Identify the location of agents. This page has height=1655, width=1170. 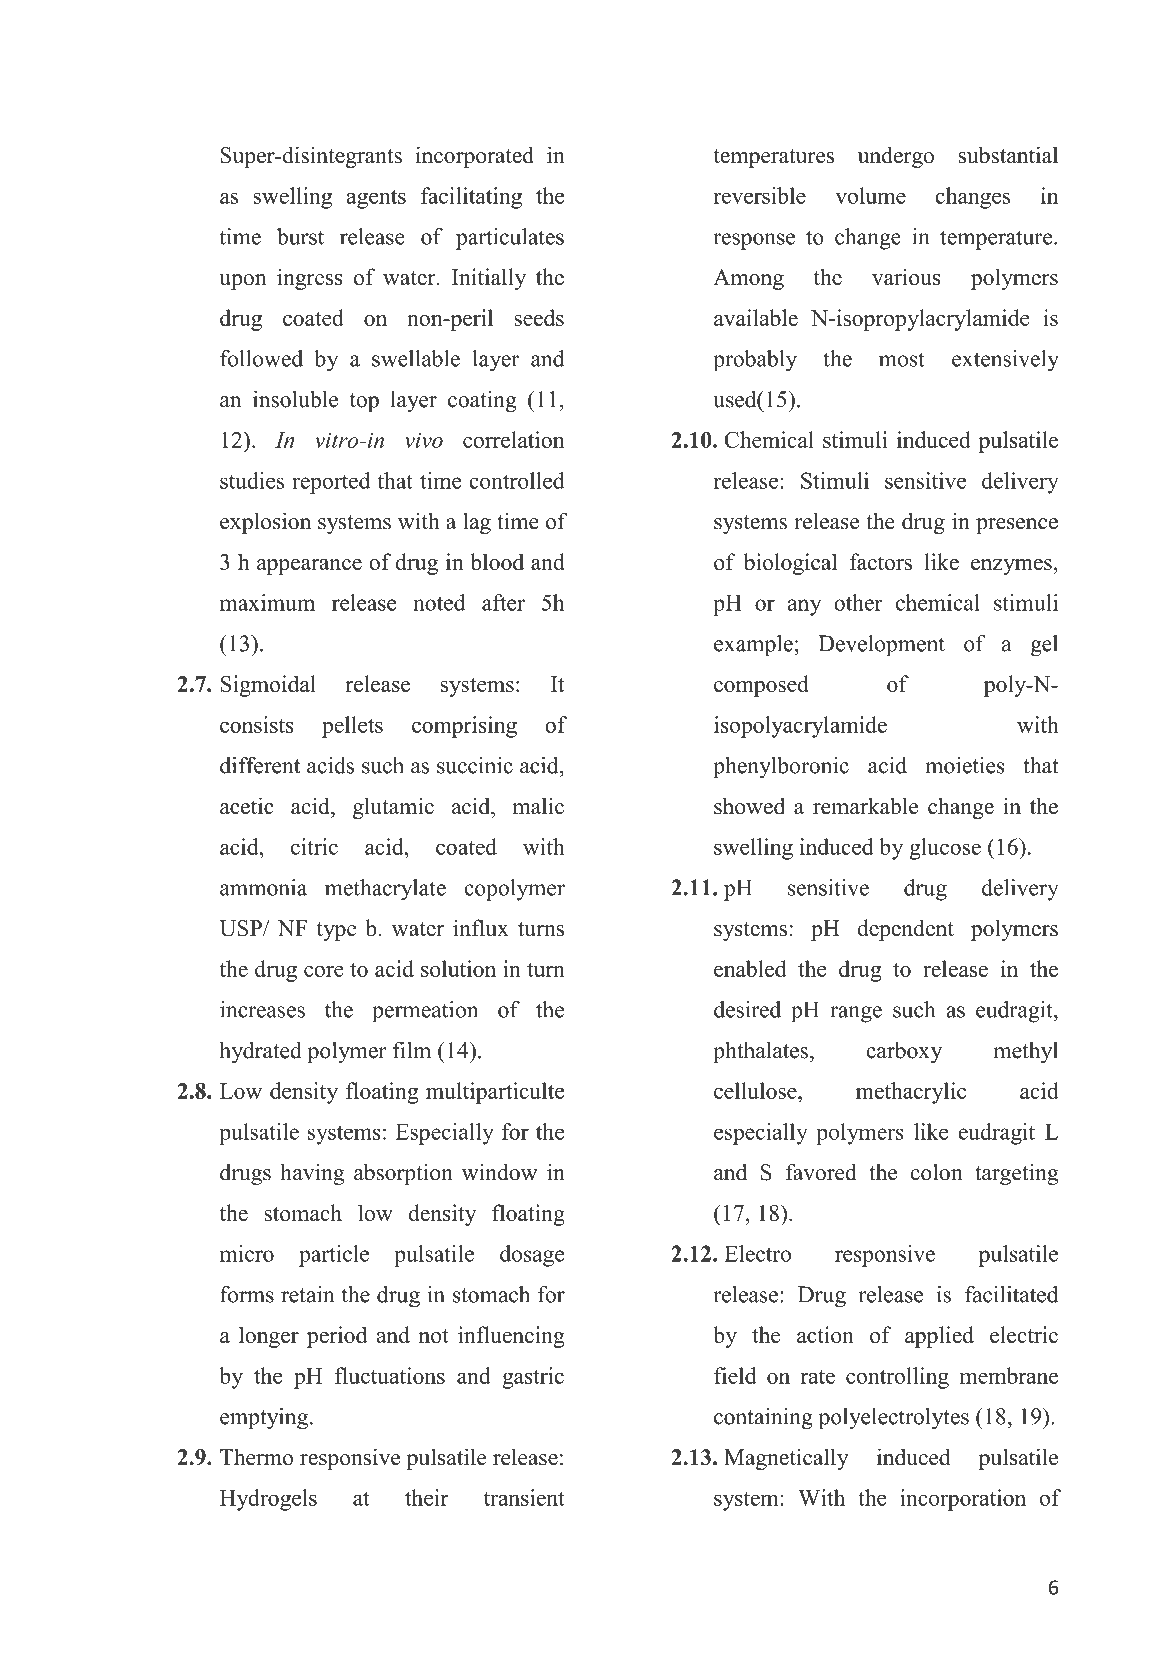
(376, 199).
